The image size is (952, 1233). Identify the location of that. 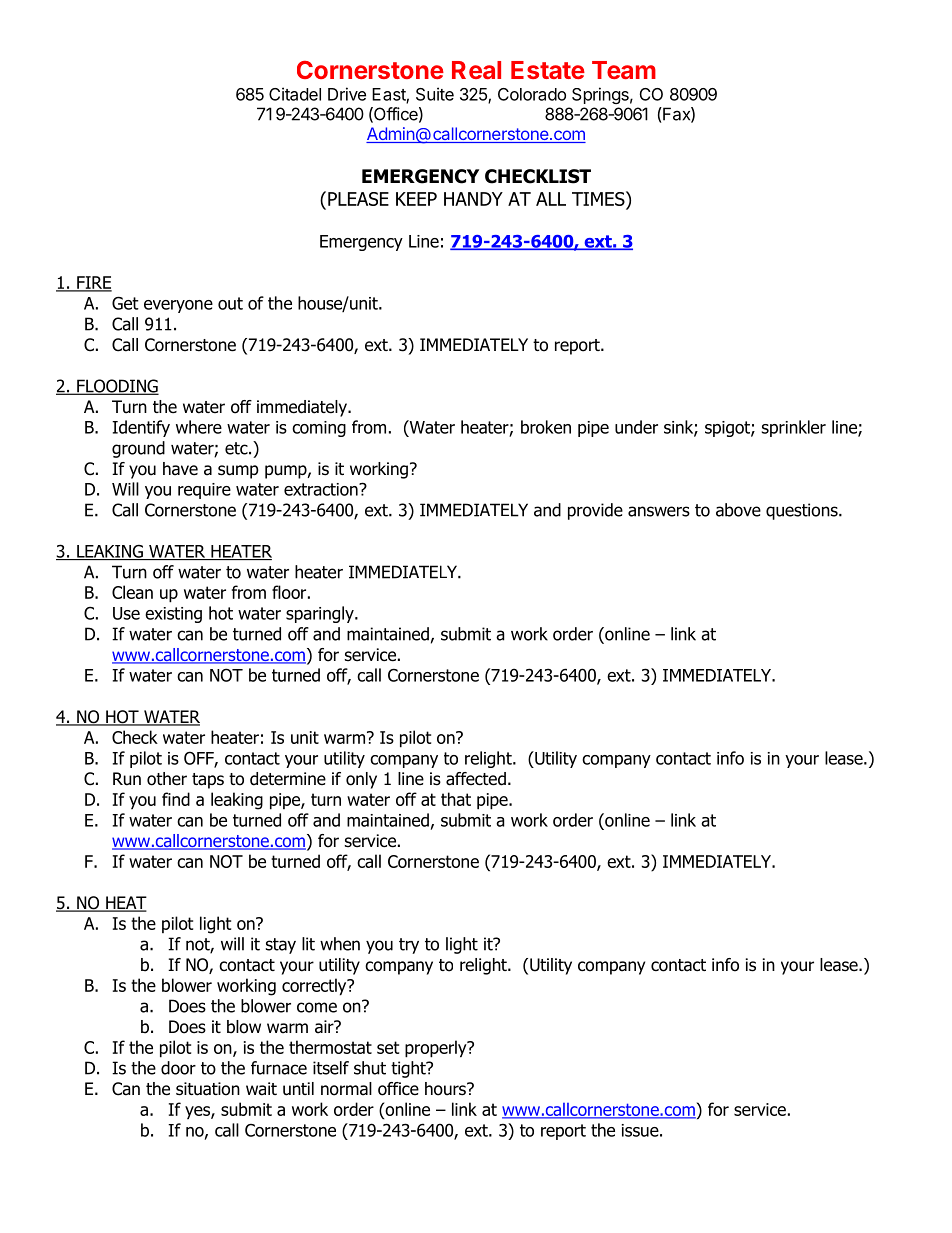
(456, 799).
